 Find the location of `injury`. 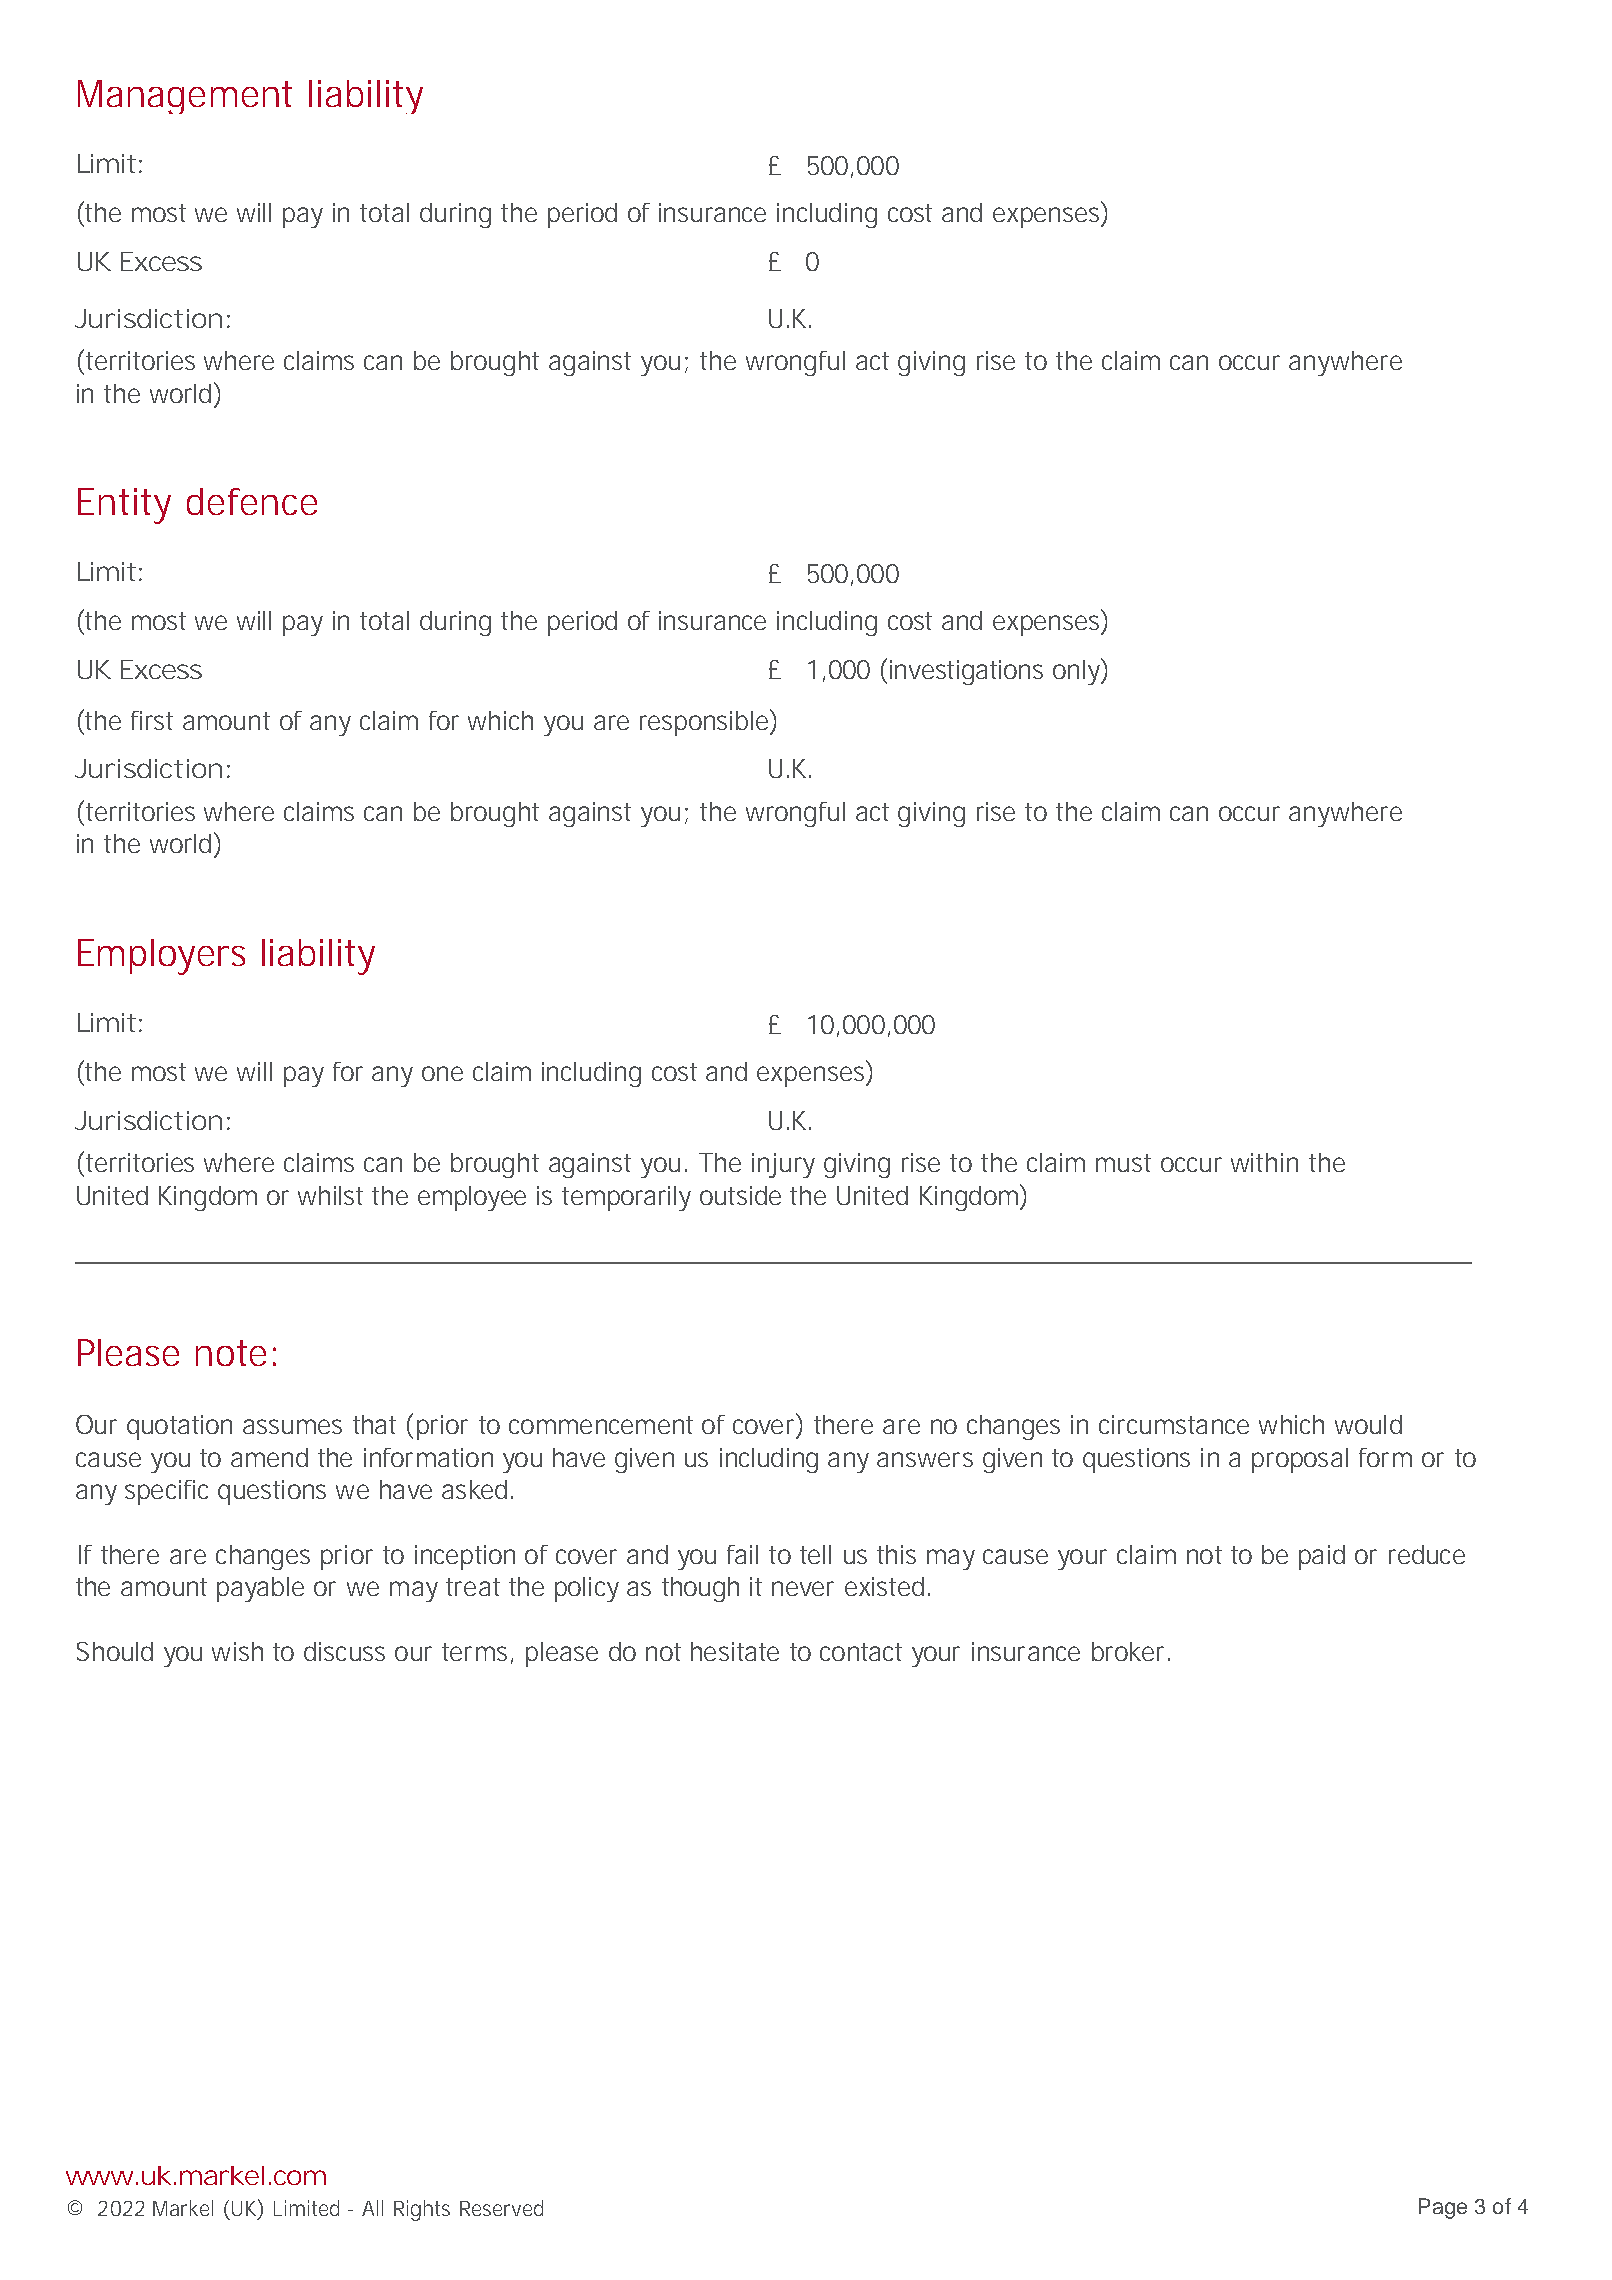

injury is located at coordinates (783, 1165).
